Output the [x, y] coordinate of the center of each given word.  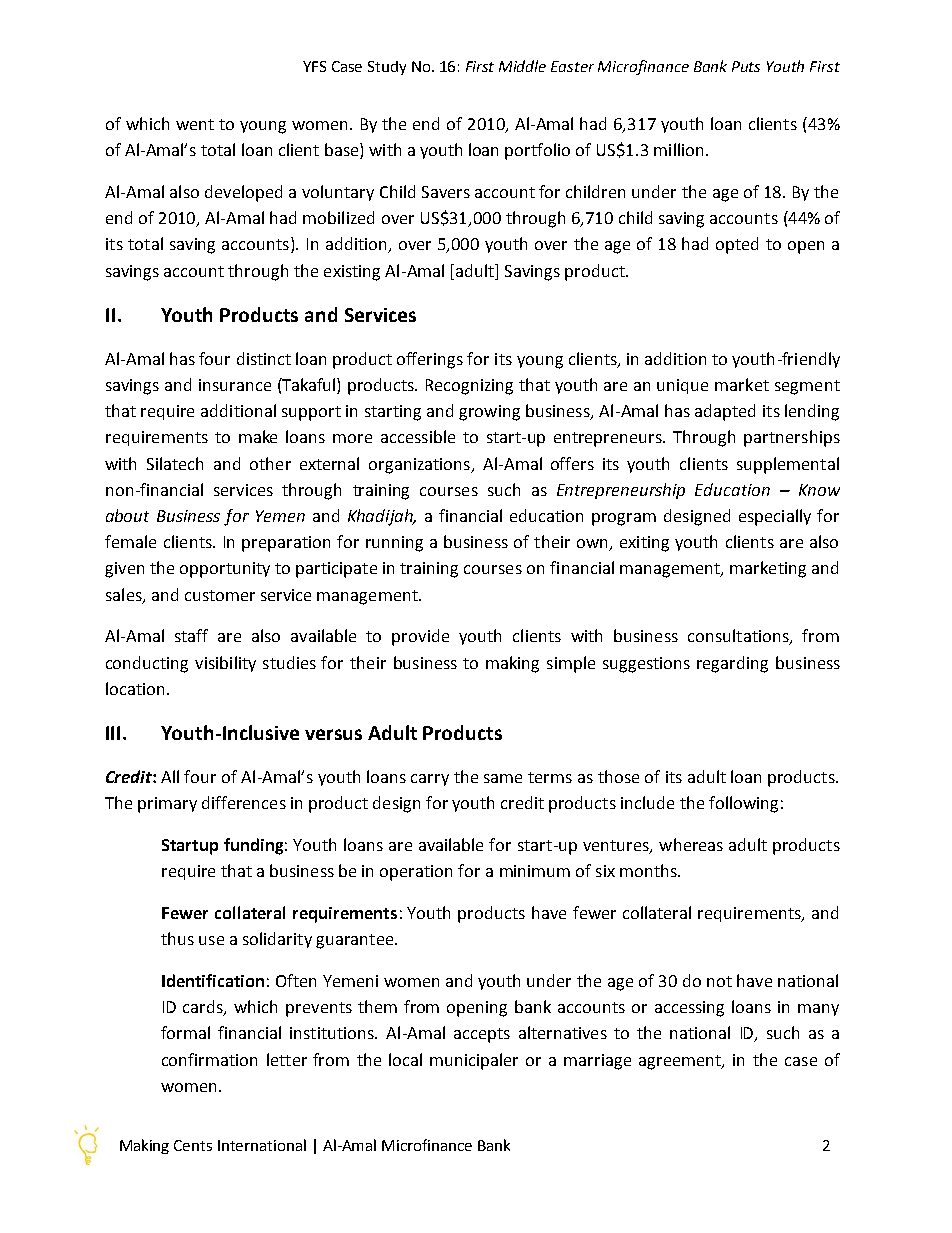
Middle [522, 66]
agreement [681, 1062]
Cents [193, 1145]
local [405, 1059]
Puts [746, 66]
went [195, 124]
